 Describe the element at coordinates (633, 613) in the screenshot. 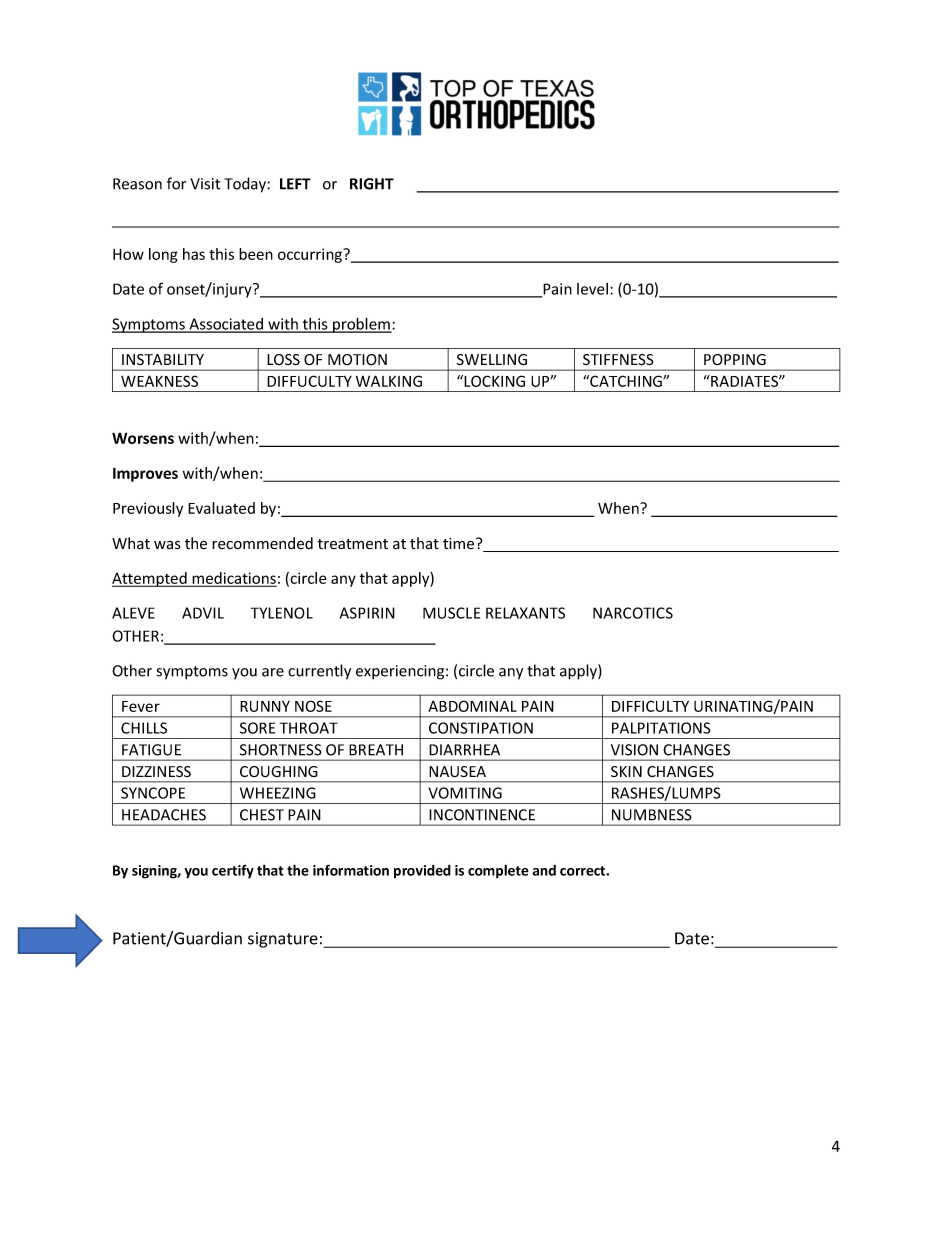

I see `NARCOTICS` at that location.
